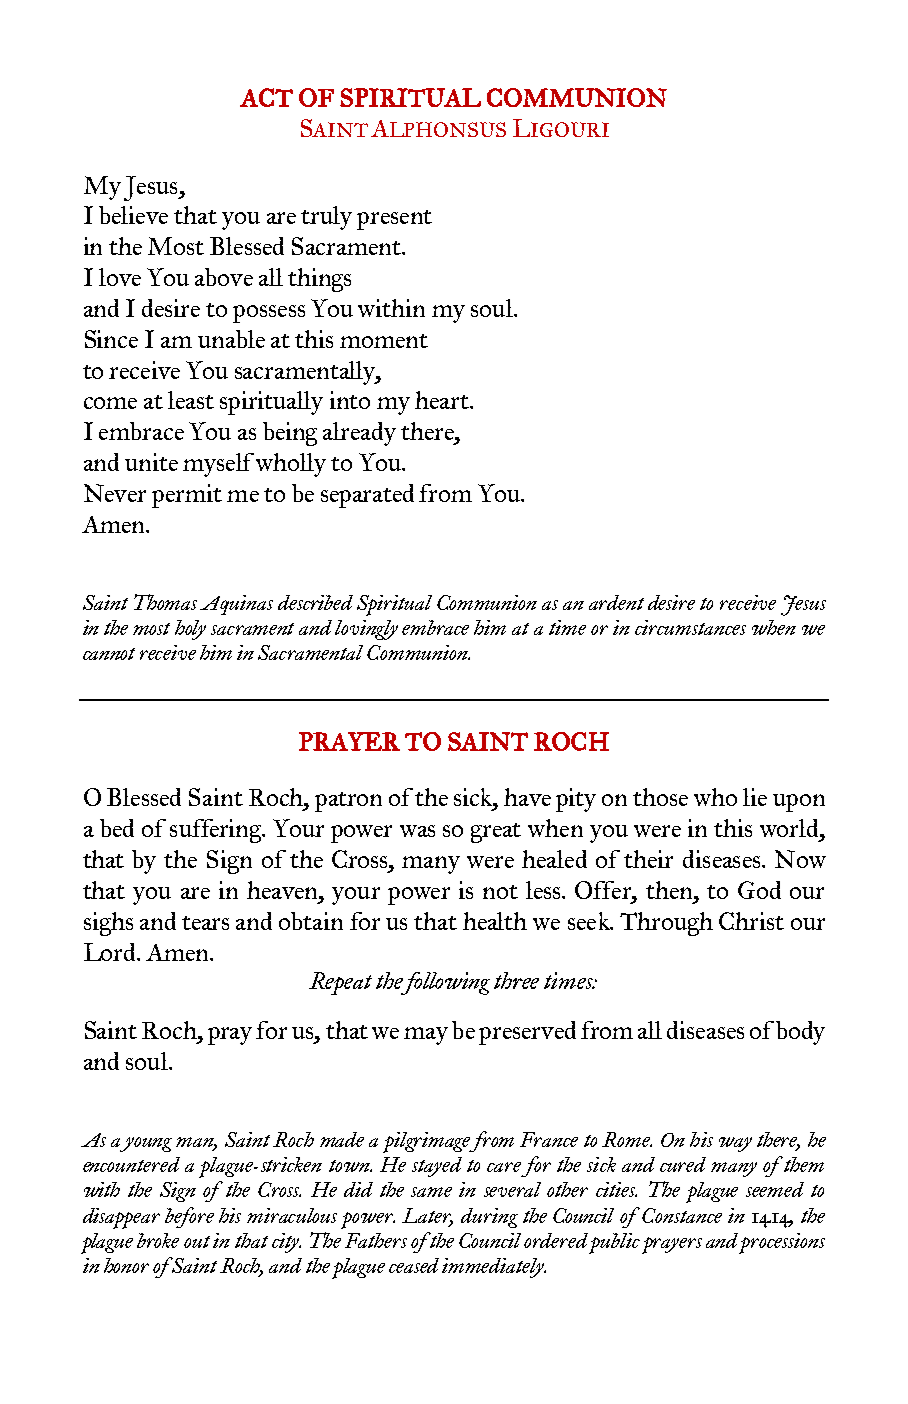  What do you see at coordinates (427, 1216) in the image?
I see `Later` at bounding box center [427, 1216].
